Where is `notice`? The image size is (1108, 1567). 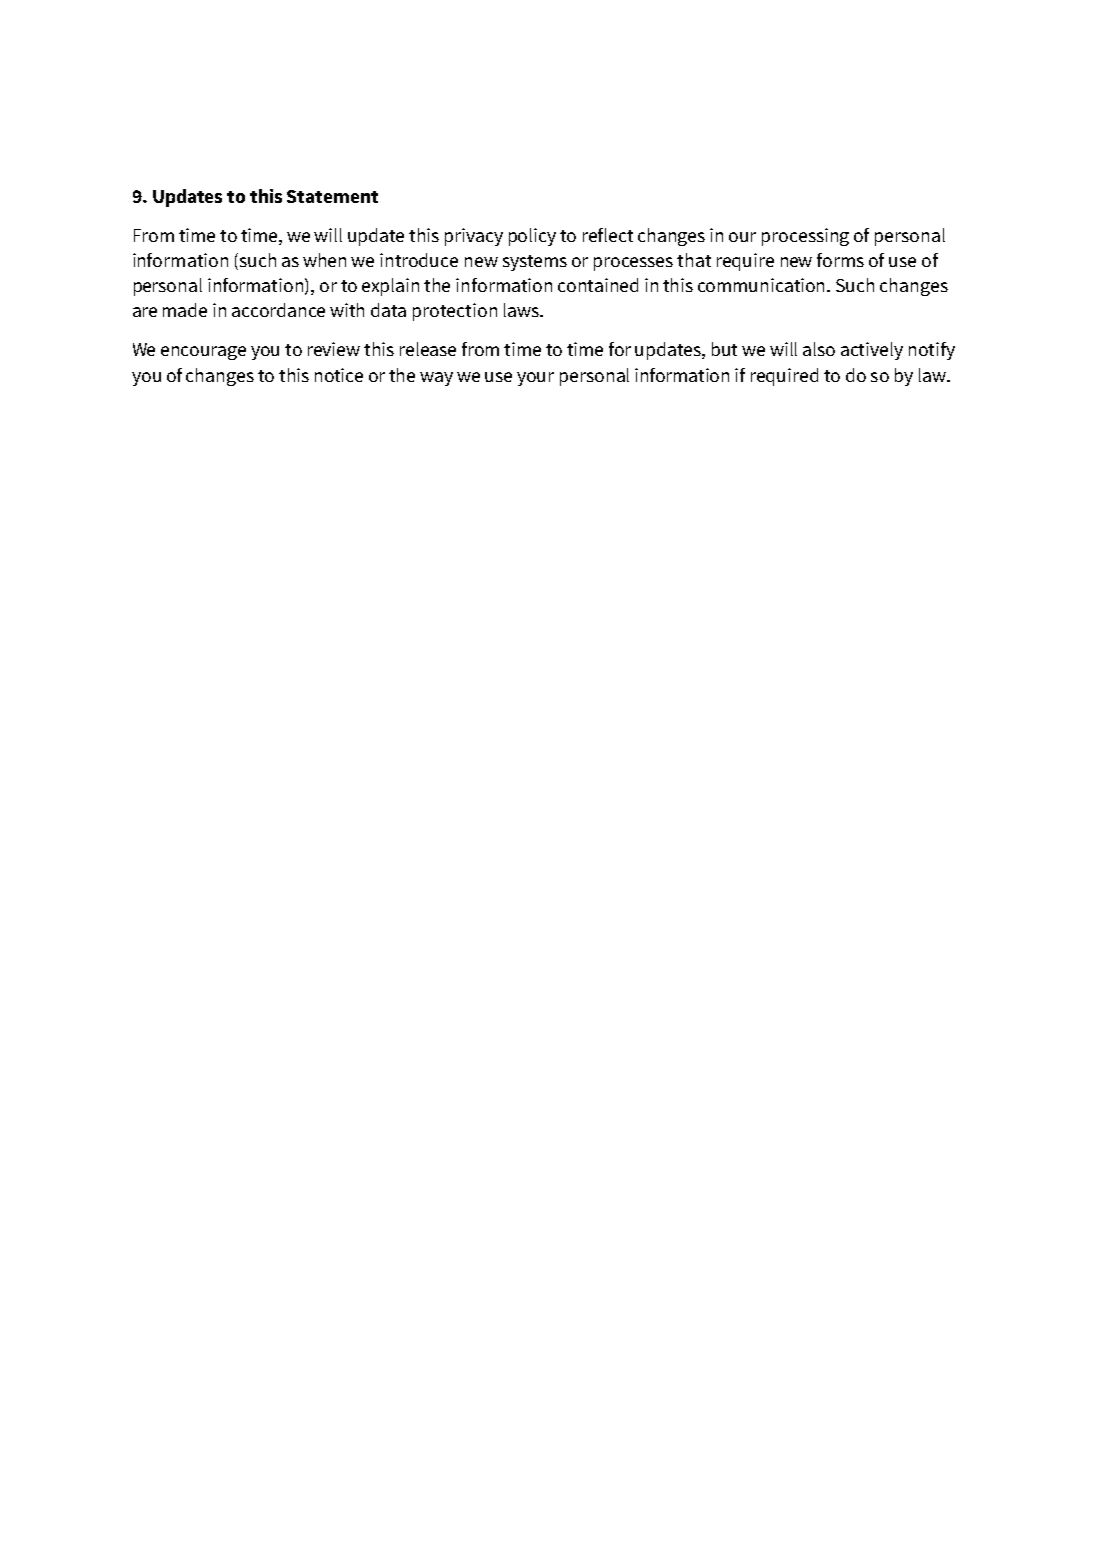
notice is located at coordinates (339, 375).
